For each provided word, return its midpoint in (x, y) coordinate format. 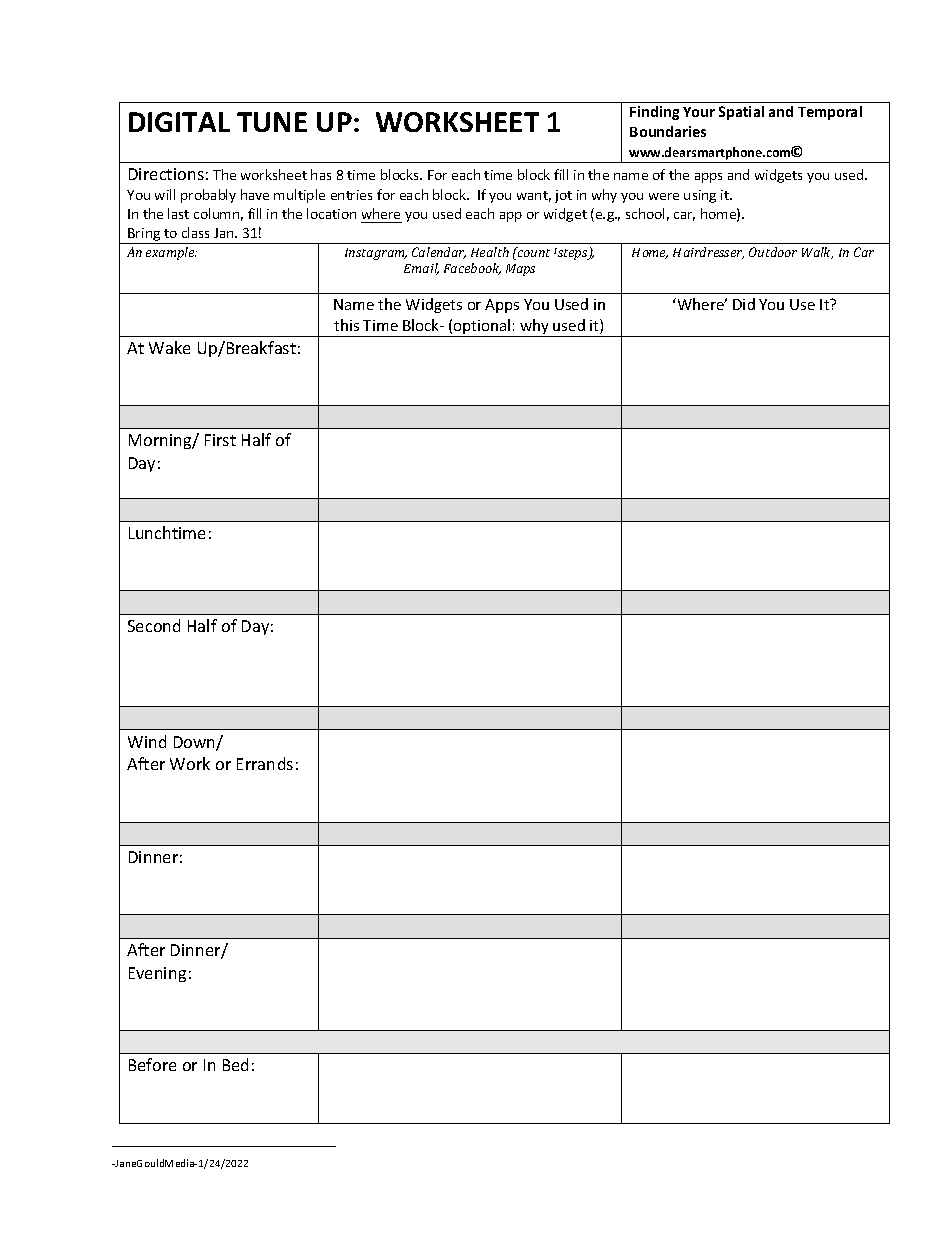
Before (152, 1064)
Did (744, 304)
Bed (235, 1064)
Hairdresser (708, 253)
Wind (147, 741)
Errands (265, 763)
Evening (157, 974)
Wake (169, 347)
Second (154, 625)
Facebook (472, 269)
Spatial (741, 113)
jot (563, 196)
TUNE (272, 122)
